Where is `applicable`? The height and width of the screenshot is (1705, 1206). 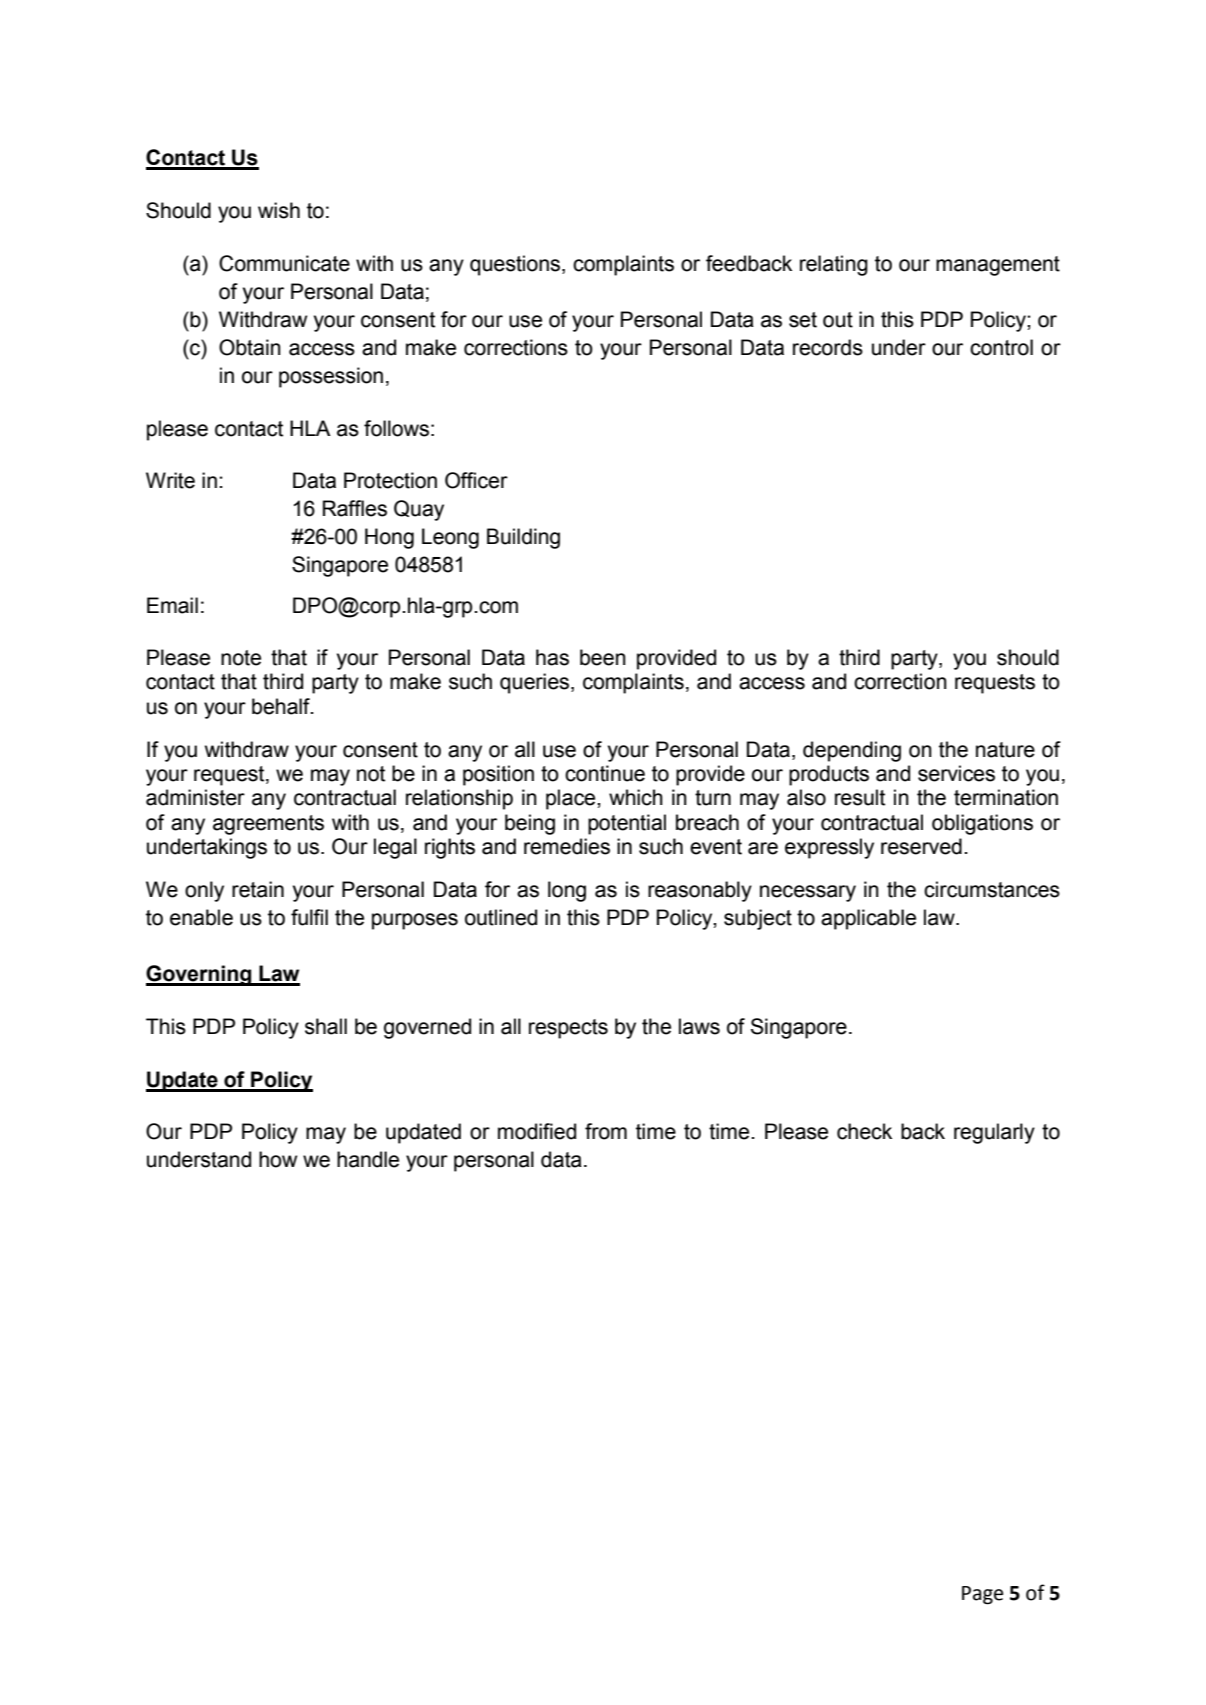 applicable is located at coordinates (868, 919).
